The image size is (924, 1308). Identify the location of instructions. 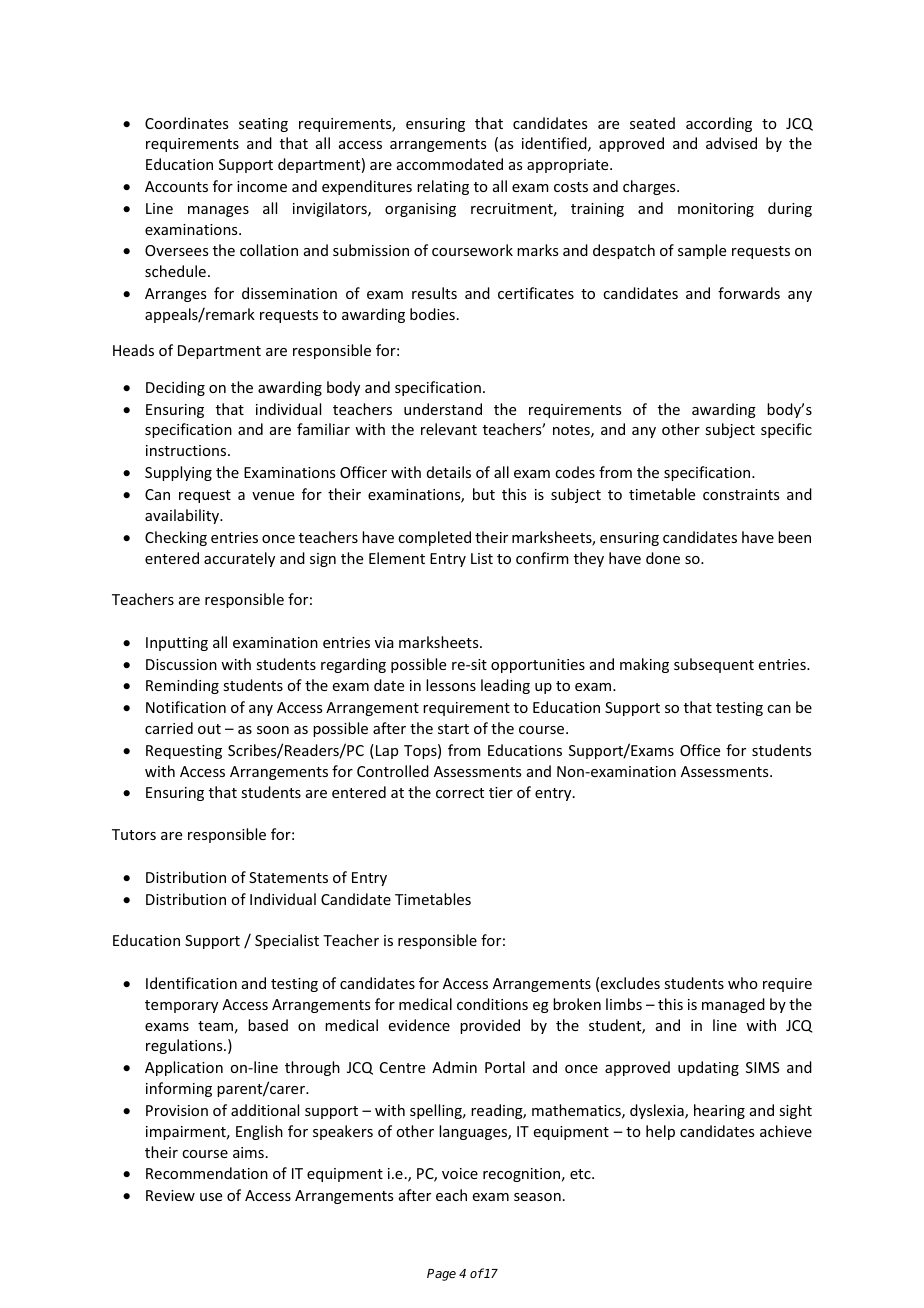
(187, 450).
